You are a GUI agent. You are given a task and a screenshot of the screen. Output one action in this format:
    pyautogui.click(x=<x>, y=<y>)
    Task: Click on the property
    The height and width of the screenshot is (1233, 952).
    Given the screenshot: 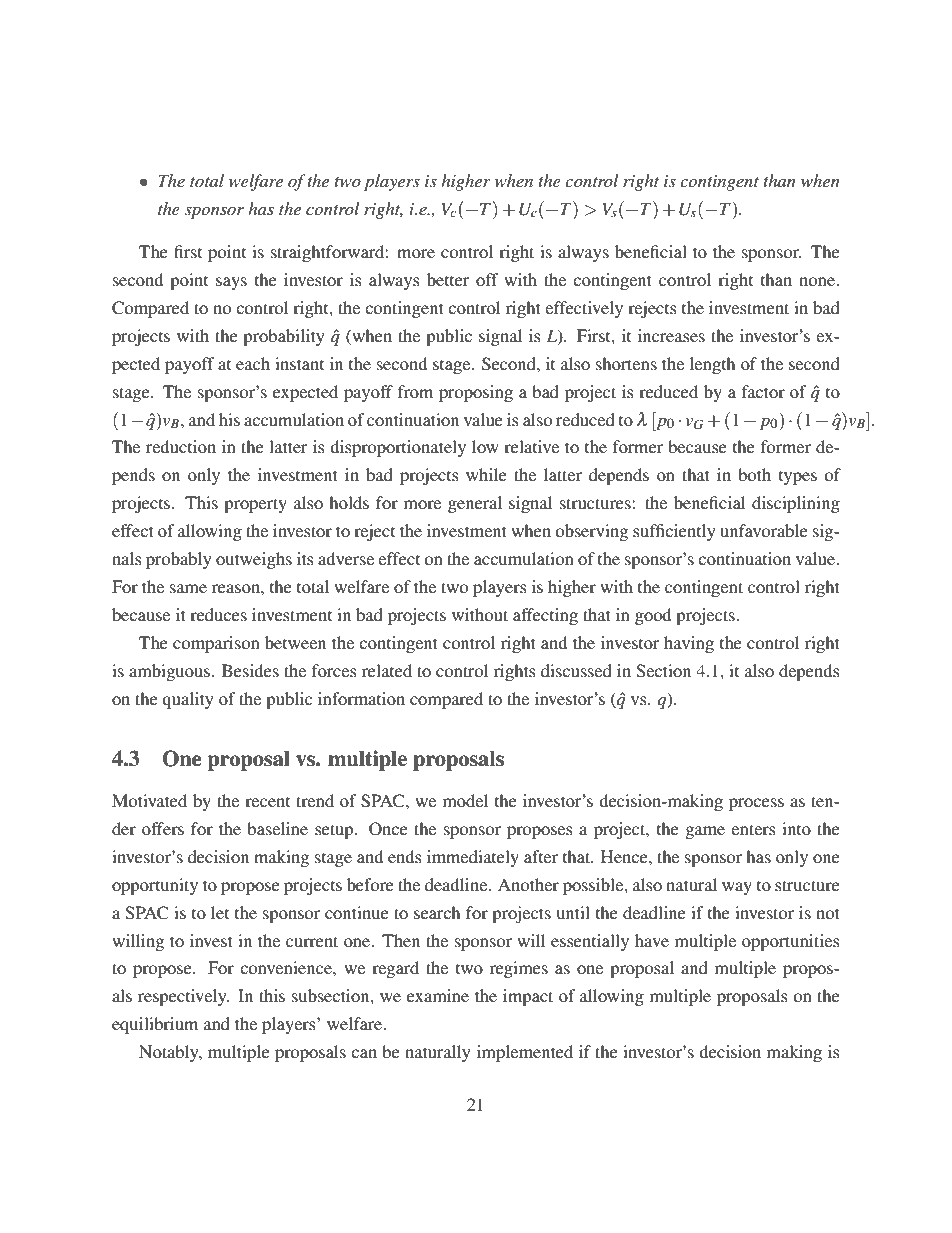 What is the action you would take?
    pyautogui.click(x=255, y=505)
